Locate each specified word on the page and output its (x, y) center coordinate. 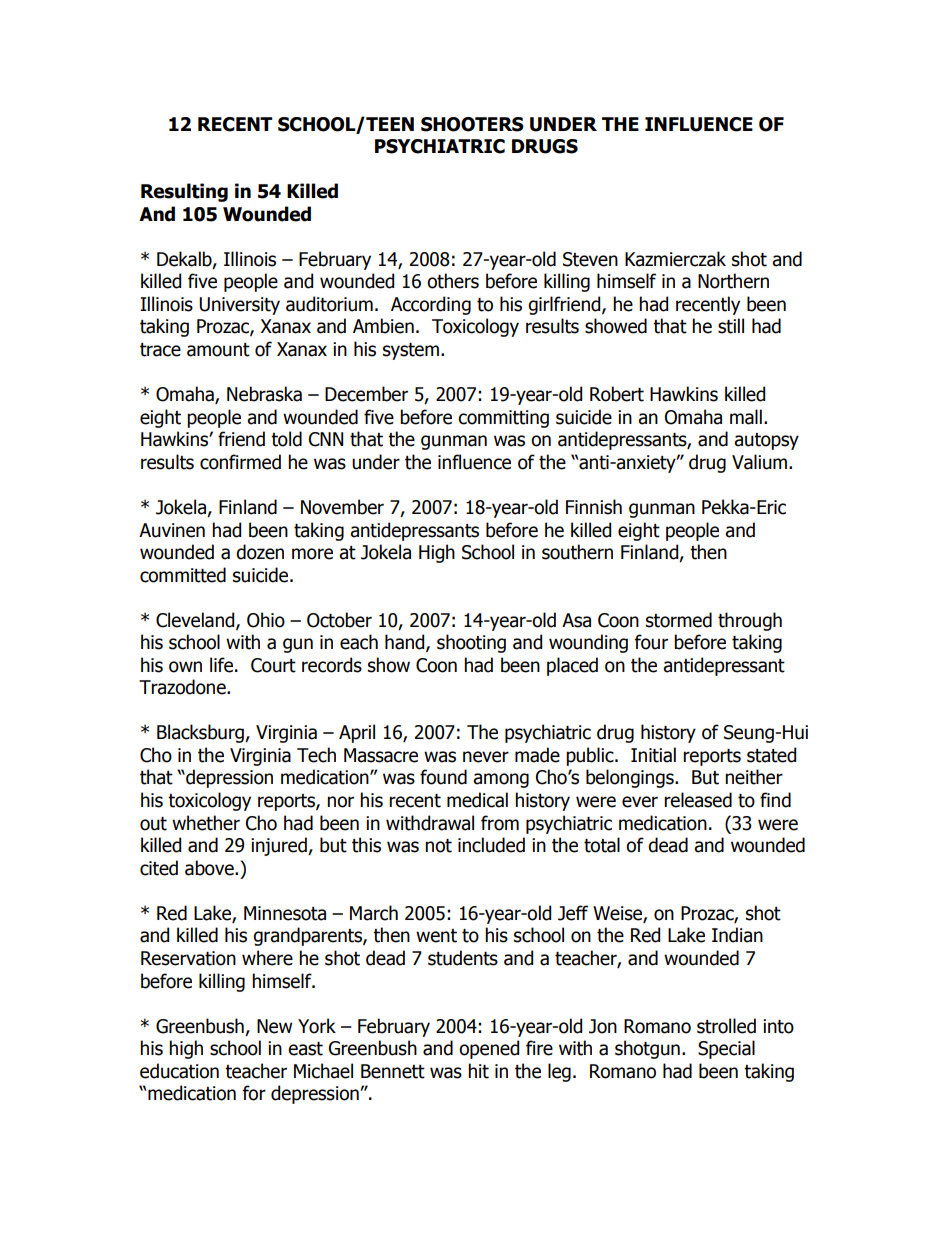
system (411, 351)
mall (746, 417)
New (274, 1026)
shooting (471, 643)
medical (477, 800)
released (698, 800)
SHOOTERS (472, 124)
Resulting (184, 192)
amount (218, 350)
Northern (733, 281)
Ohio (266, 620)
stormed (679, 620)
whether (206, 823)
